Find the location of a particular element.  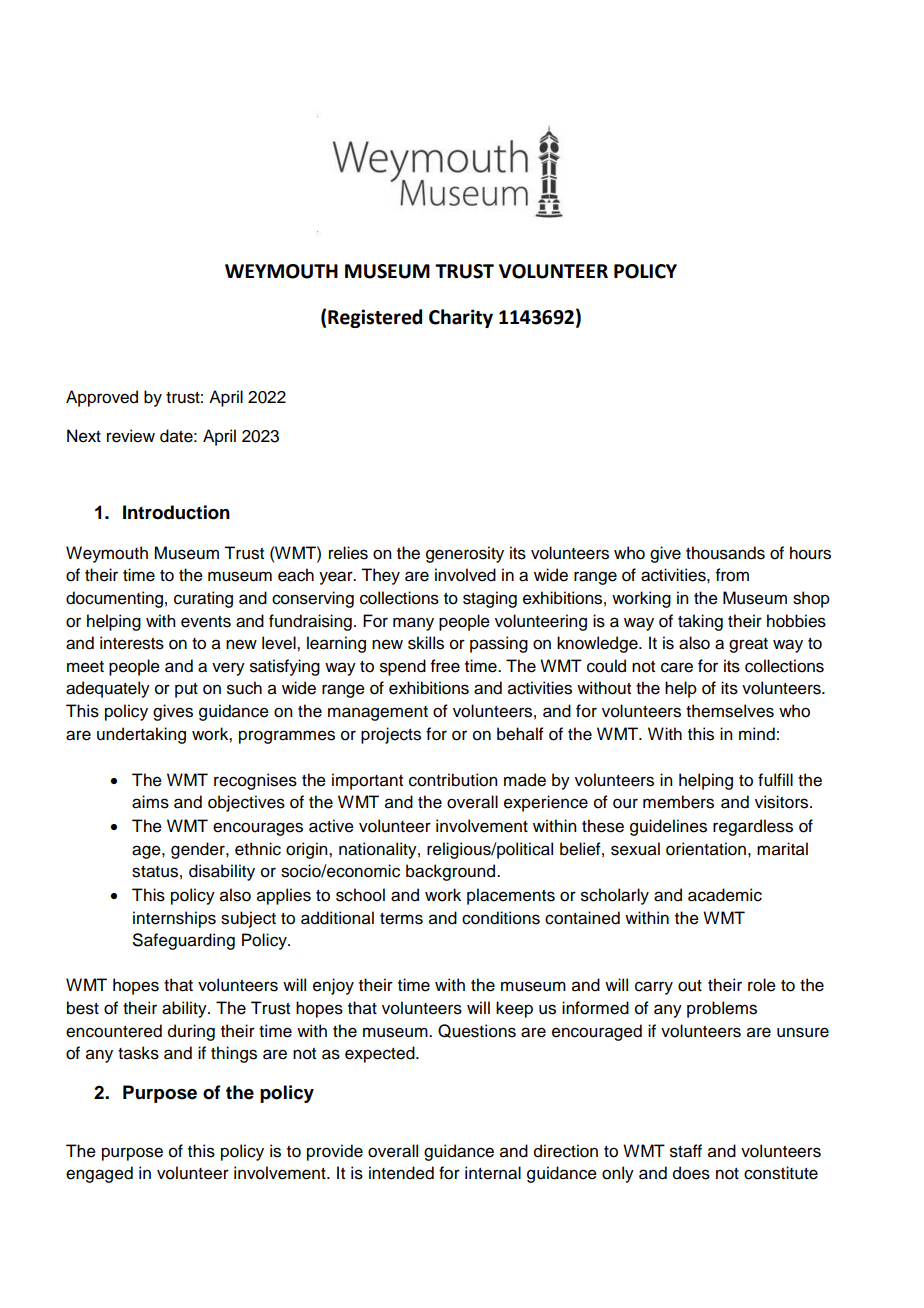

contribution is located at coordinates (453, 780).
